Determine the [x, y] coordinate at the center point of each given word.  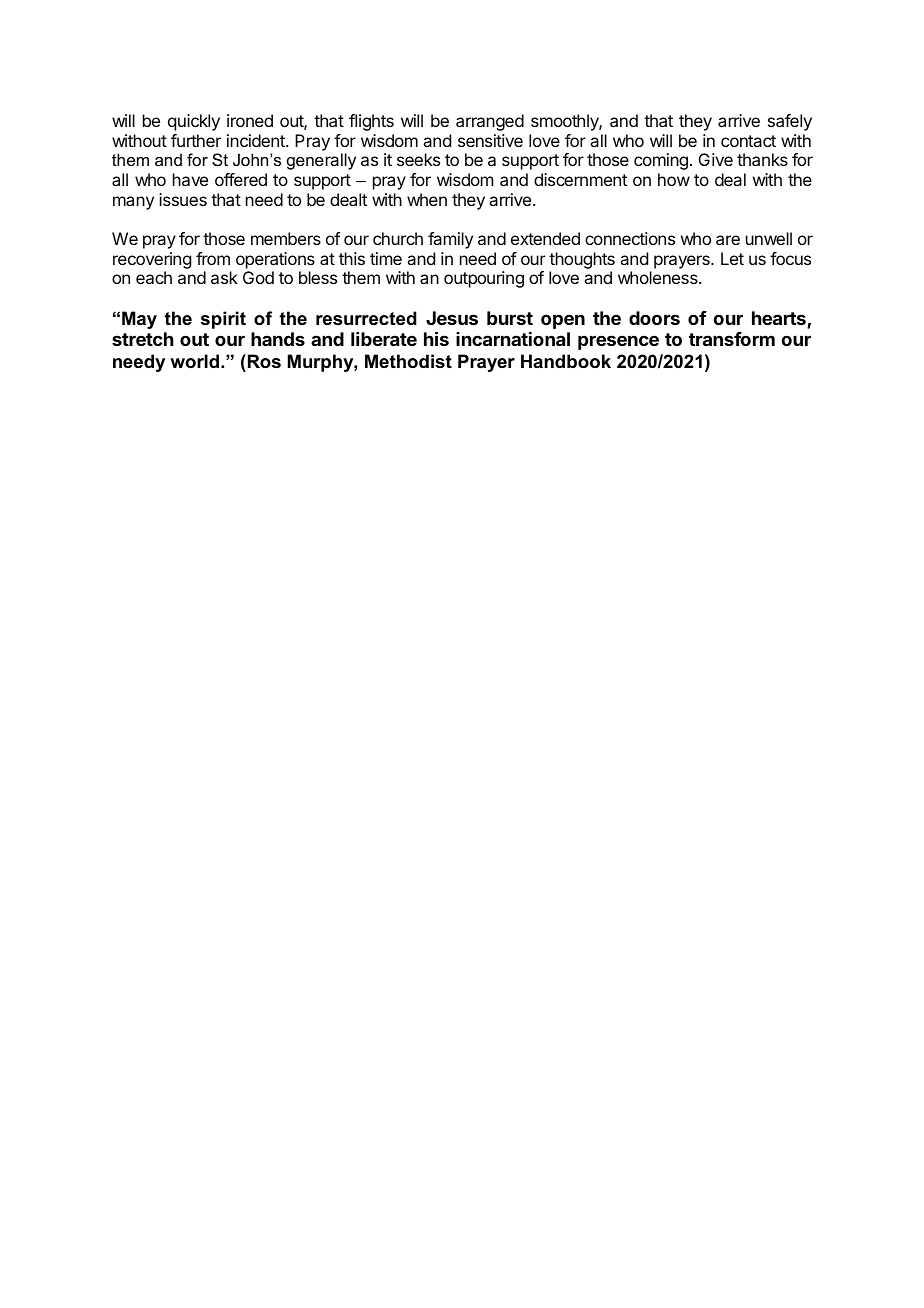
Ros [263, 361]
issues [183, 199]
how [674, 179]
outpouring [484, 279]
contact [748, 141]
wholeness [659, 277]
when [427, 199]
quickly [194, 122]
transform [732, 339]
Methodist [408, 361]
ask [224, 277]
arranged [490, 122]
